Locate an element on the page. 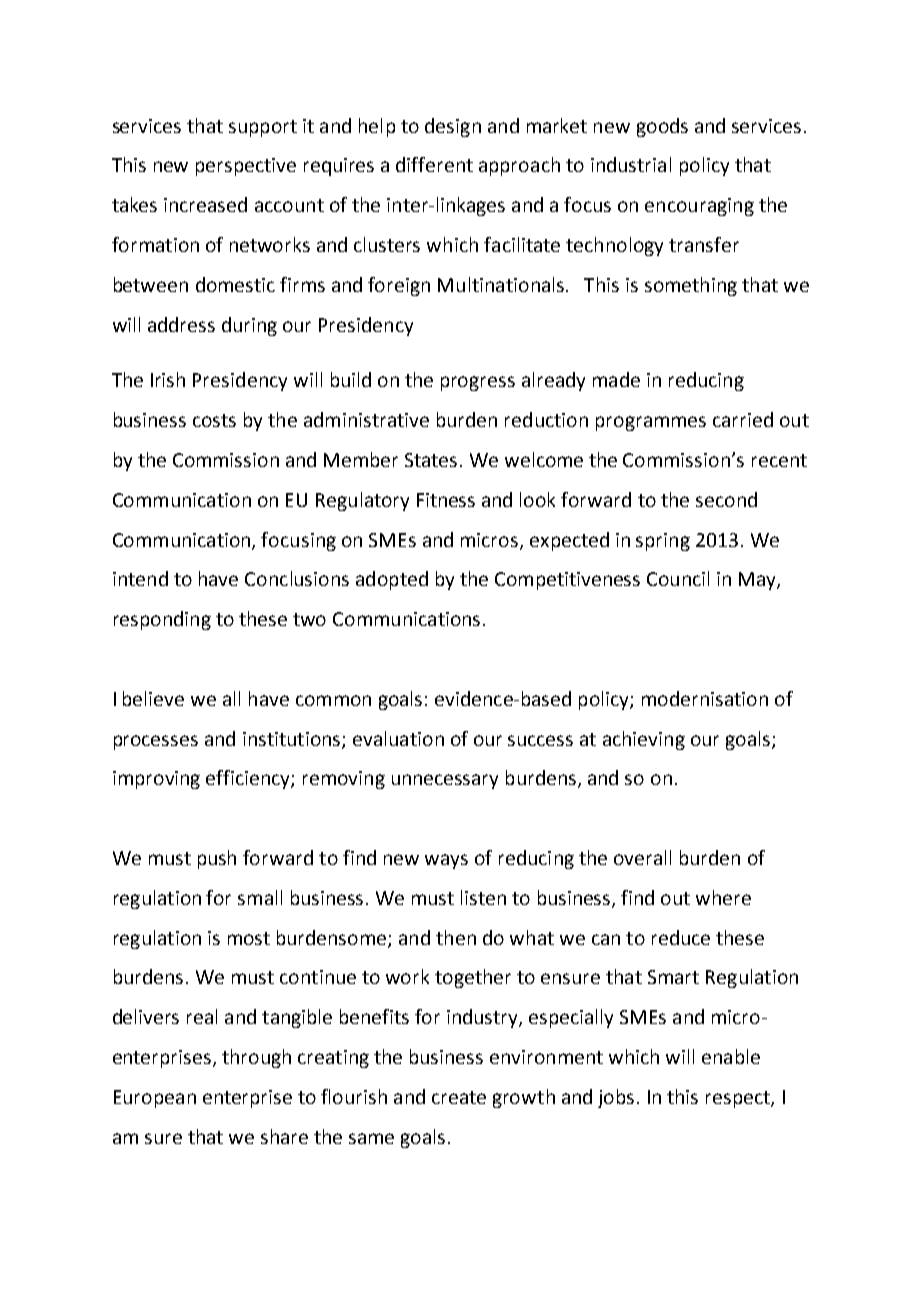 Image resolution: width=924 pixels, height=1308 pixels. goods is located at coordinates (662, 127).
